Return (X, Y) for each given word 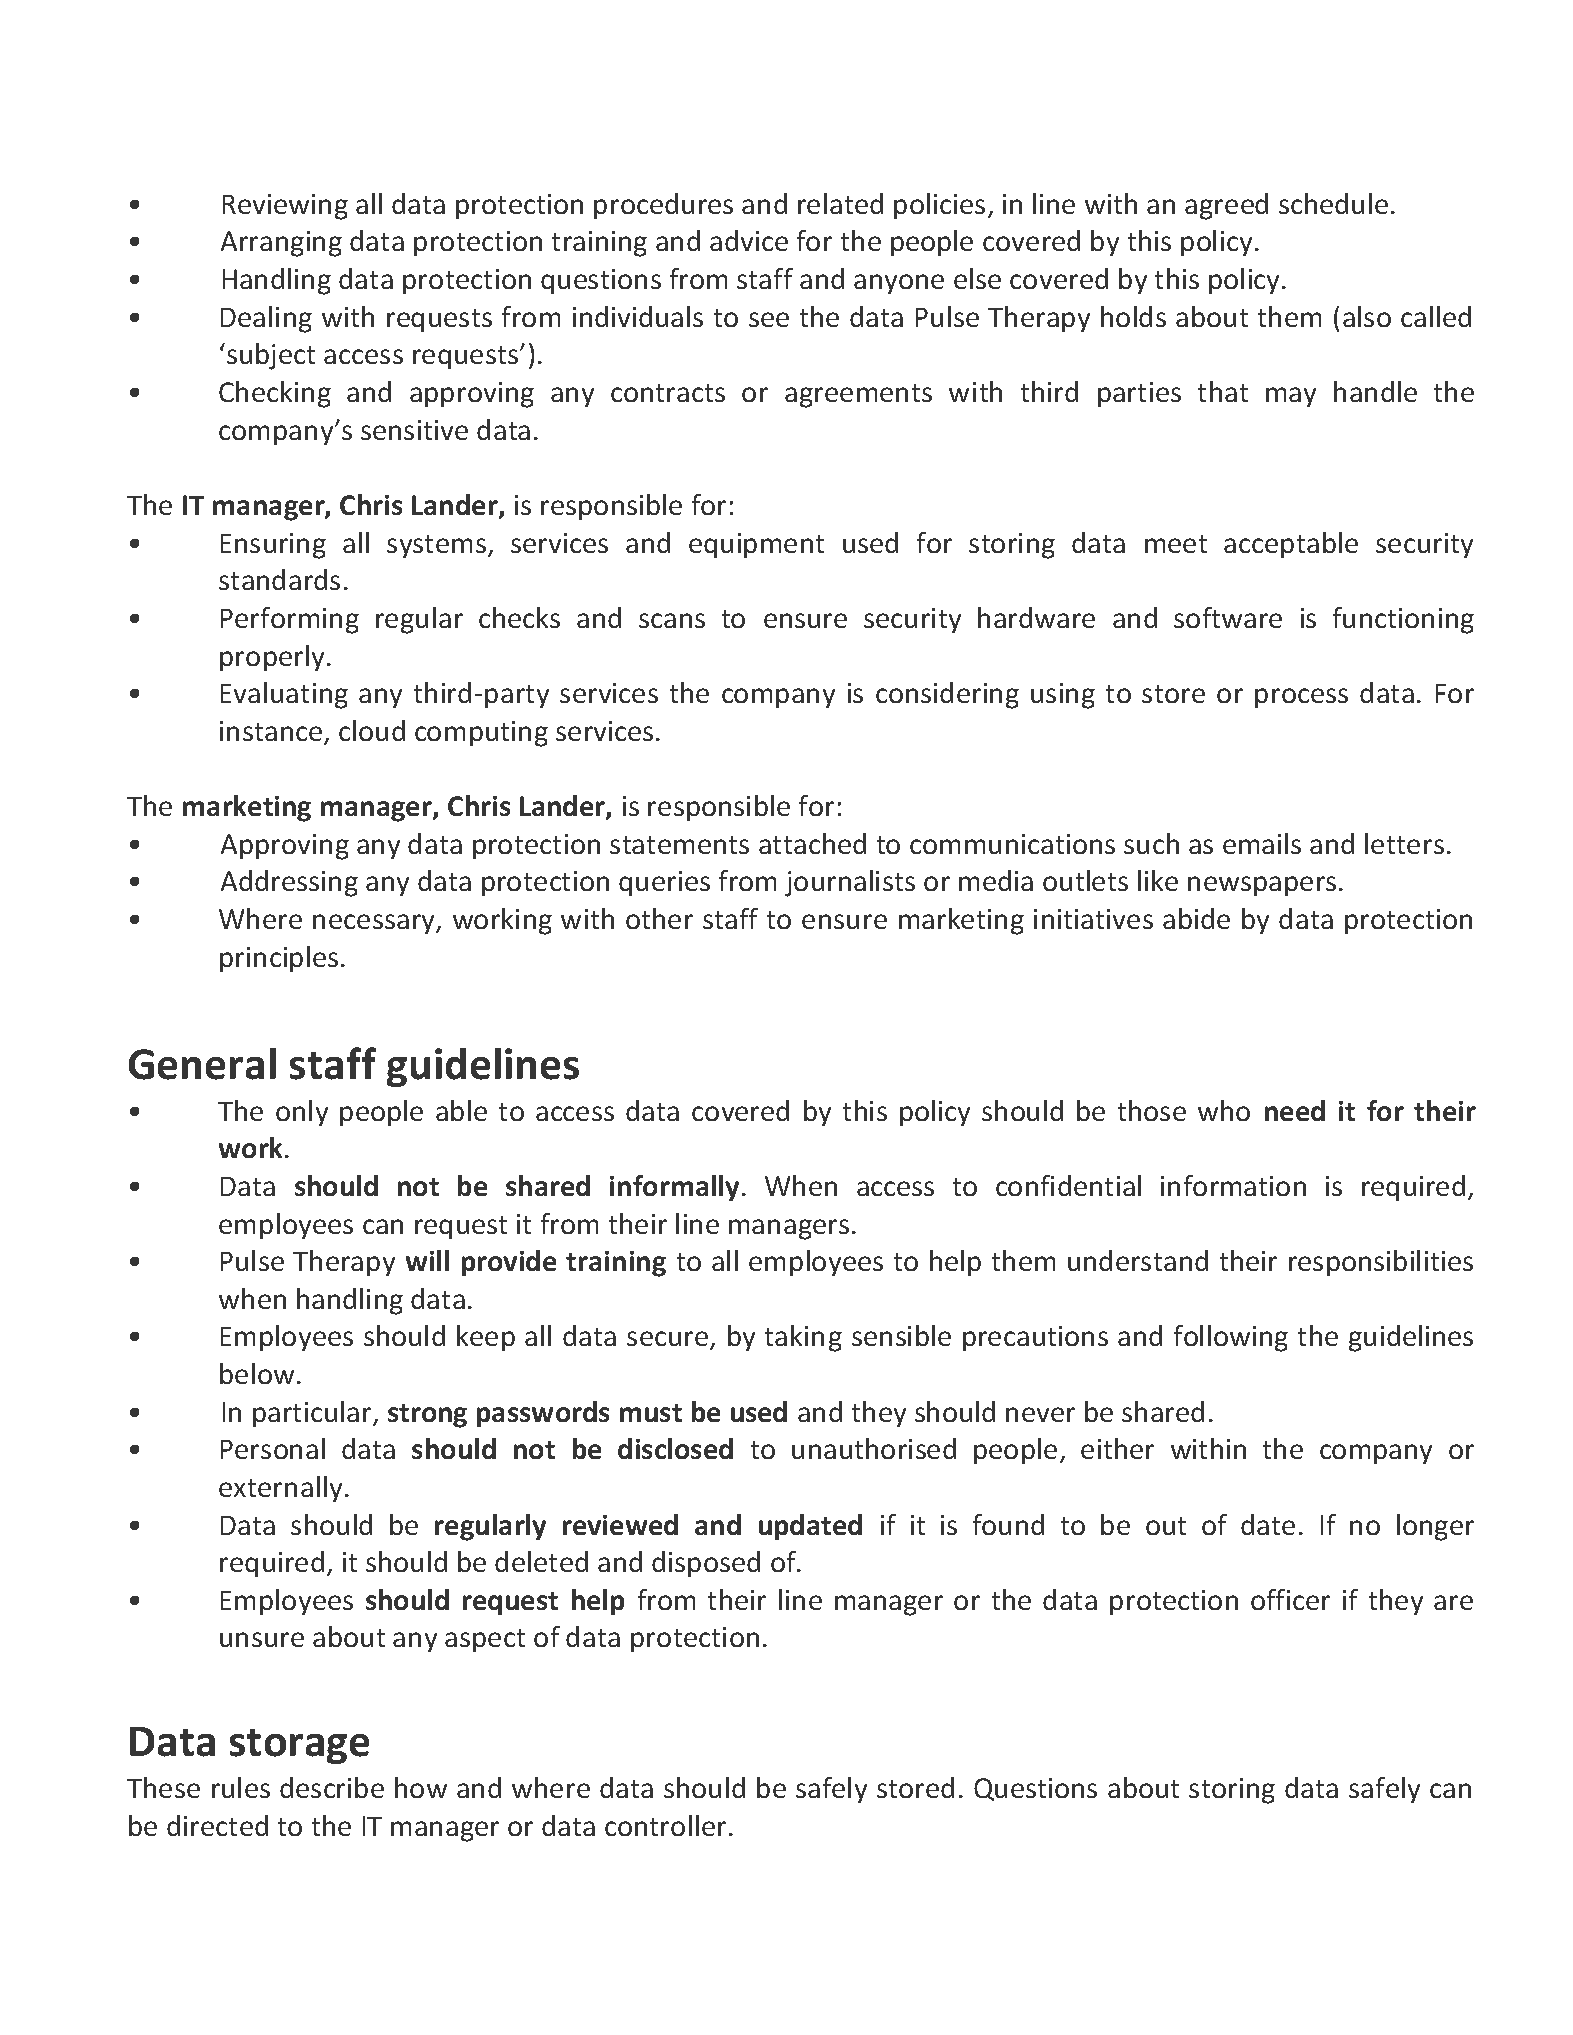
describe (332, 1787)
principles (279, 959)
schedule (1333, 203)
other (659, 918)
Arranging (281, 244)
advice (749, 240)
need (1295, 1110)
